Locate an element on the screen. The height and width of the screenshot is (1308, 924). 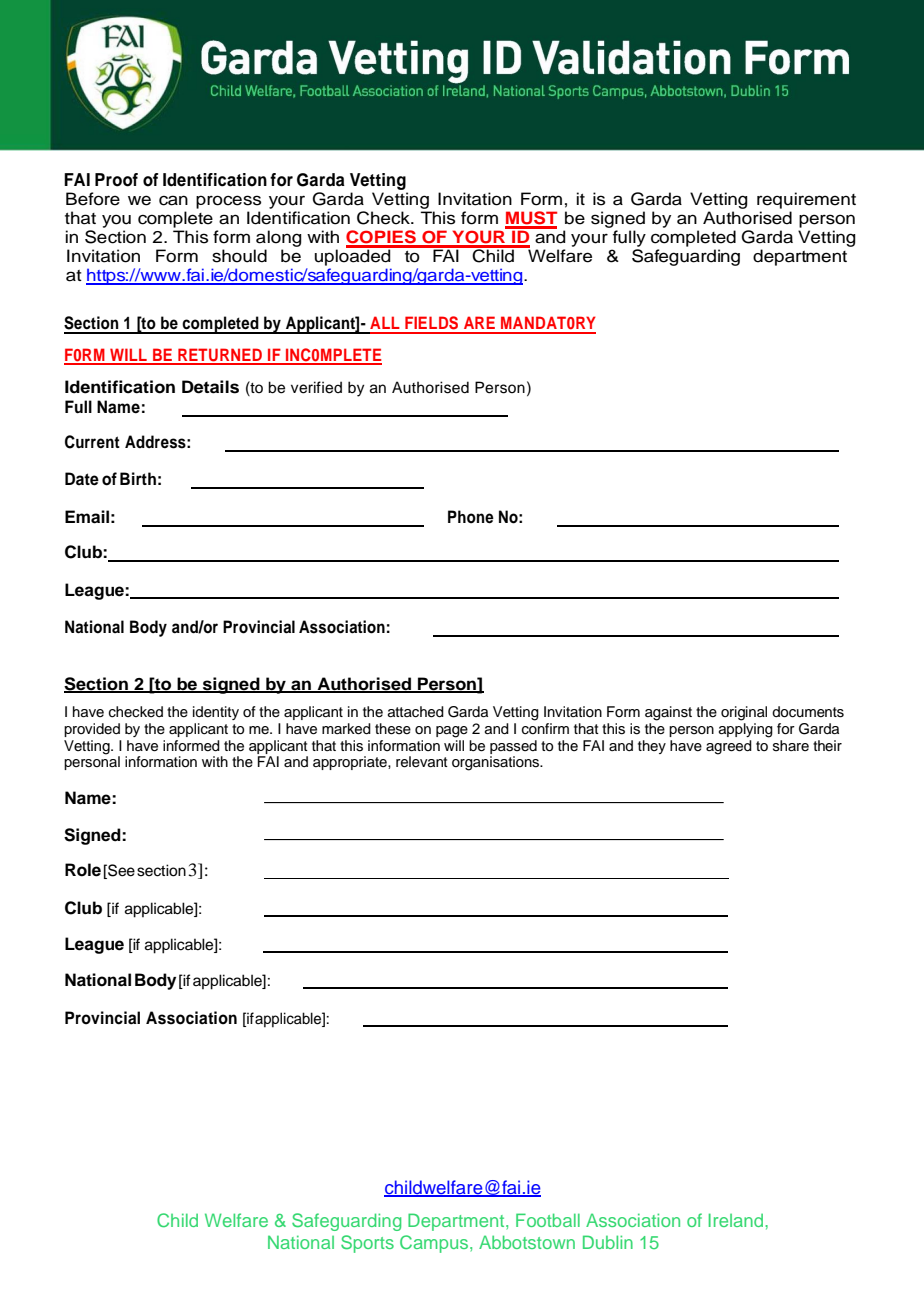
requirement is located at coordinates (806, 200).
